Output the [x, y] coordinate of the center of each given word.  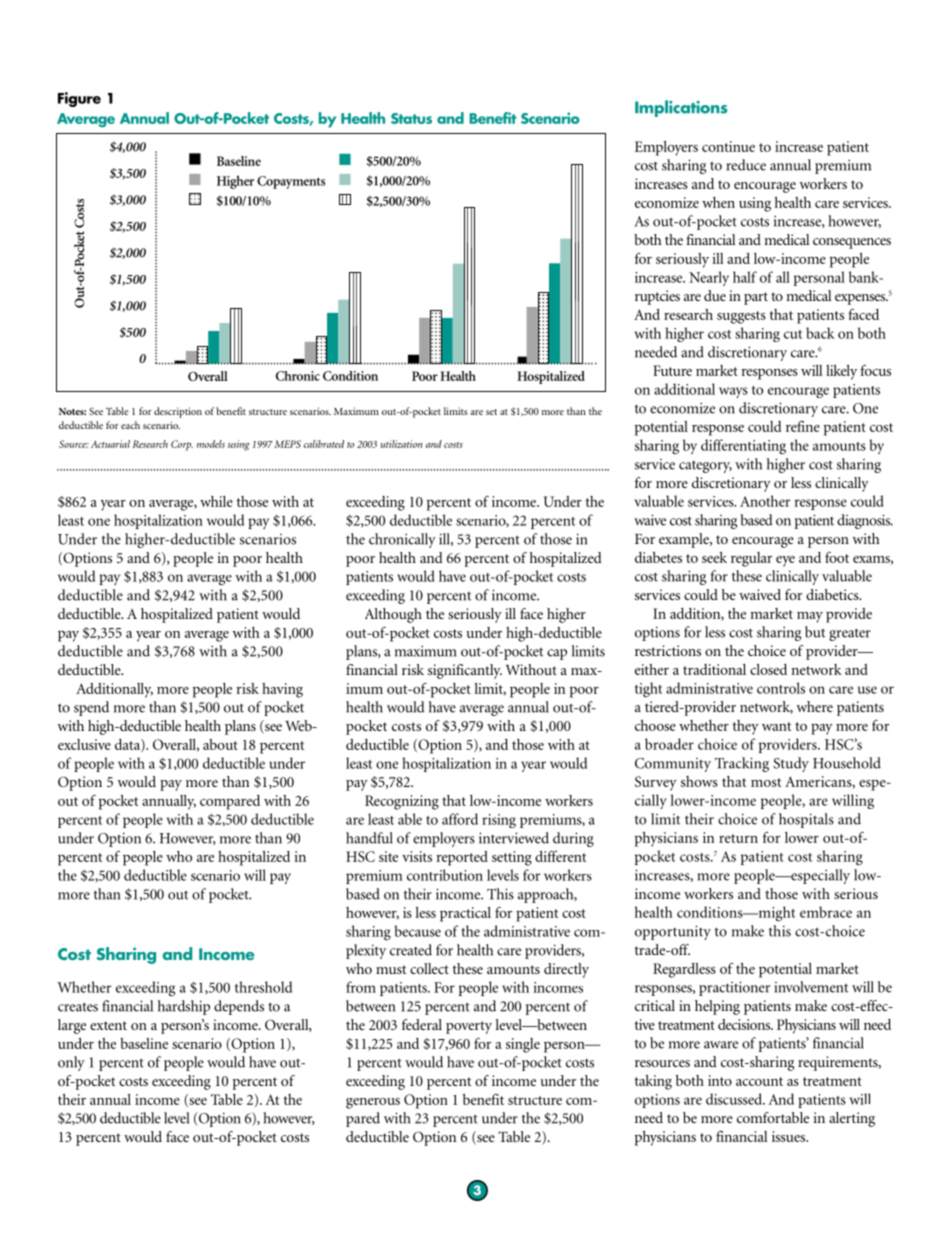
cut [793, 334]
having [282, 690]
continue [728, 146]
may [810, 617]
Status [411, 118]
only [71, 1063]
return [738, 838]
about [220, 744]
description [178, 412]
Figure [79, 99]
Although [393, 615]
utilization [402, 444]
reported [462, 858]
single [523, 1045]
